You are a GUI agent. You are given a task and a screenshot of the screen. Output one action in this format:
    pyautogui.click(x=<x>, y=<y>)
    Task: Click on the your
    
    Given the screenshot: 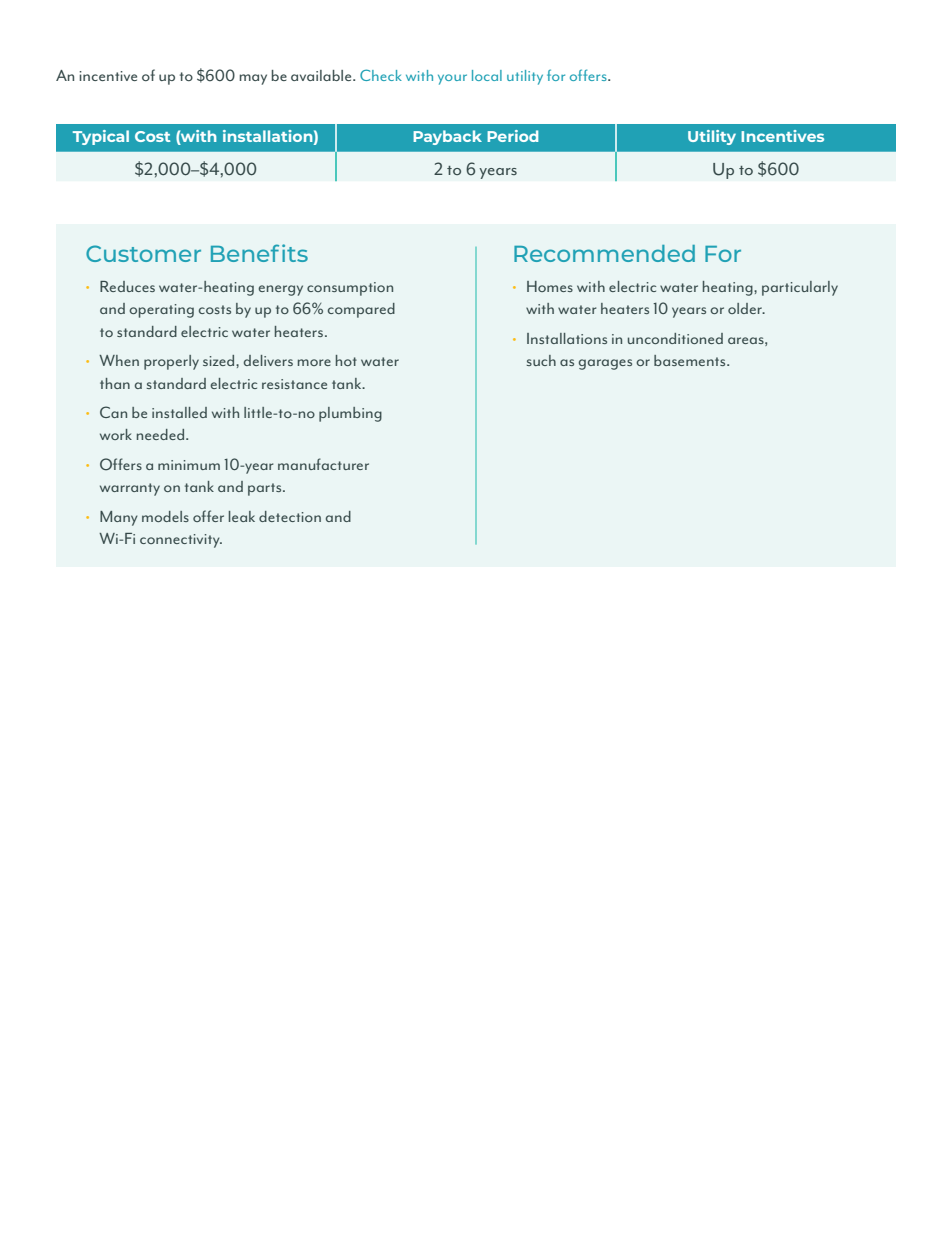 What is the action you would take?
    pyautogui.click(x=452, y=79)
